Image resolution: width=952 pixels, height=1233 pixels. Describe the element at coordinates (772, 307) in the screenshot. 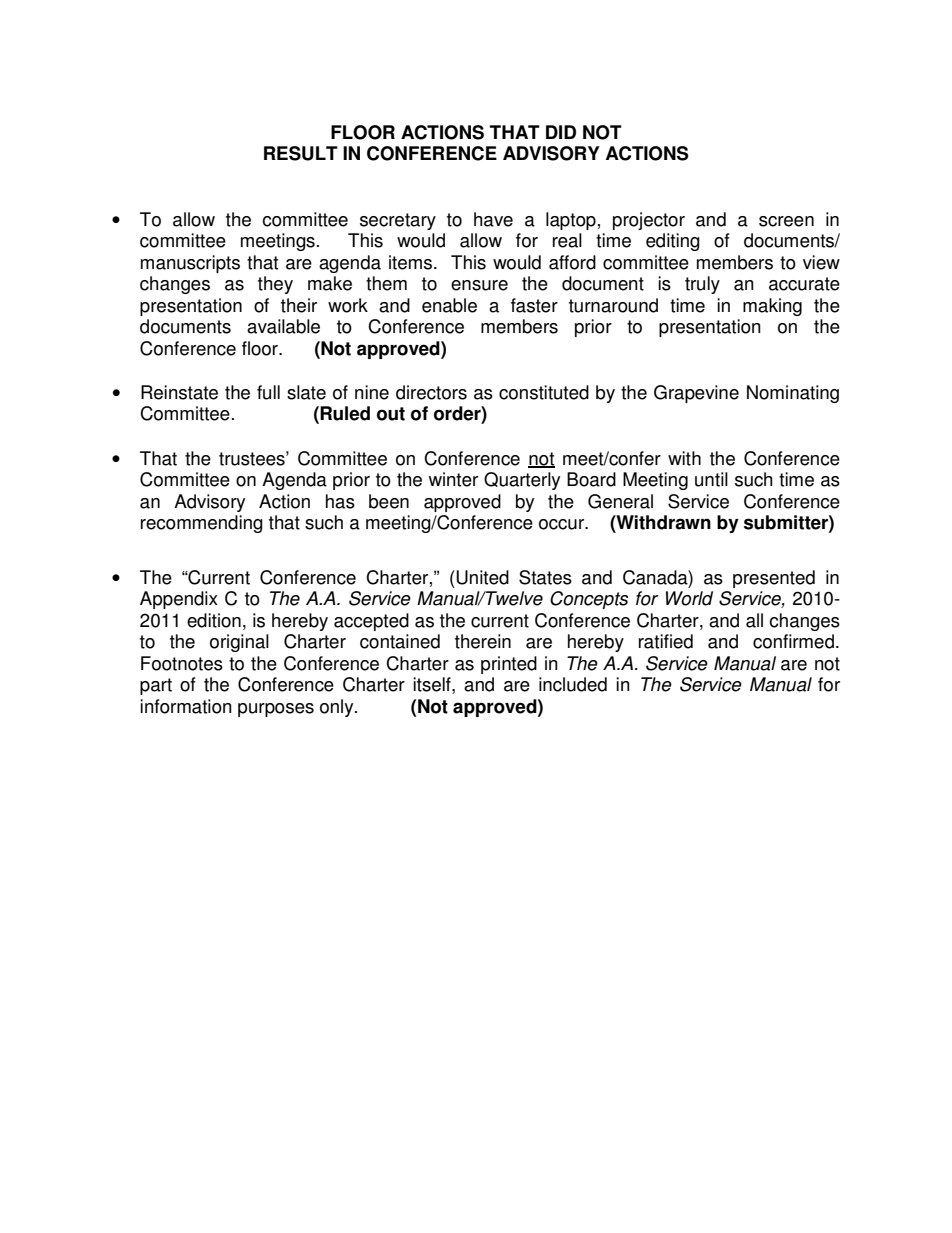

I see `making` at that location.
